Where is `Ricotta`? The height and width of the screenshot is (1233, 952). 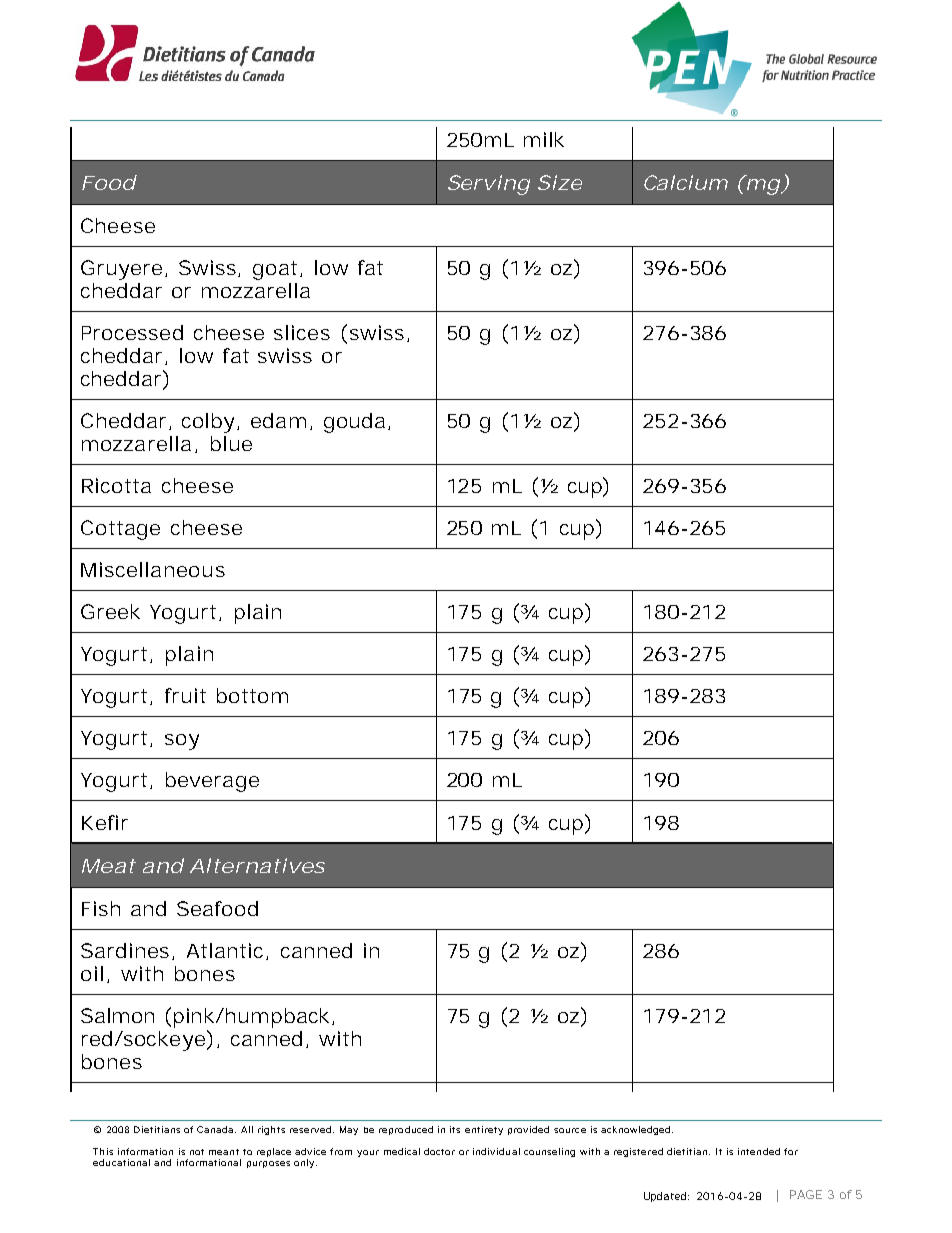
Ricotta is located at coordinates (116, 485).
